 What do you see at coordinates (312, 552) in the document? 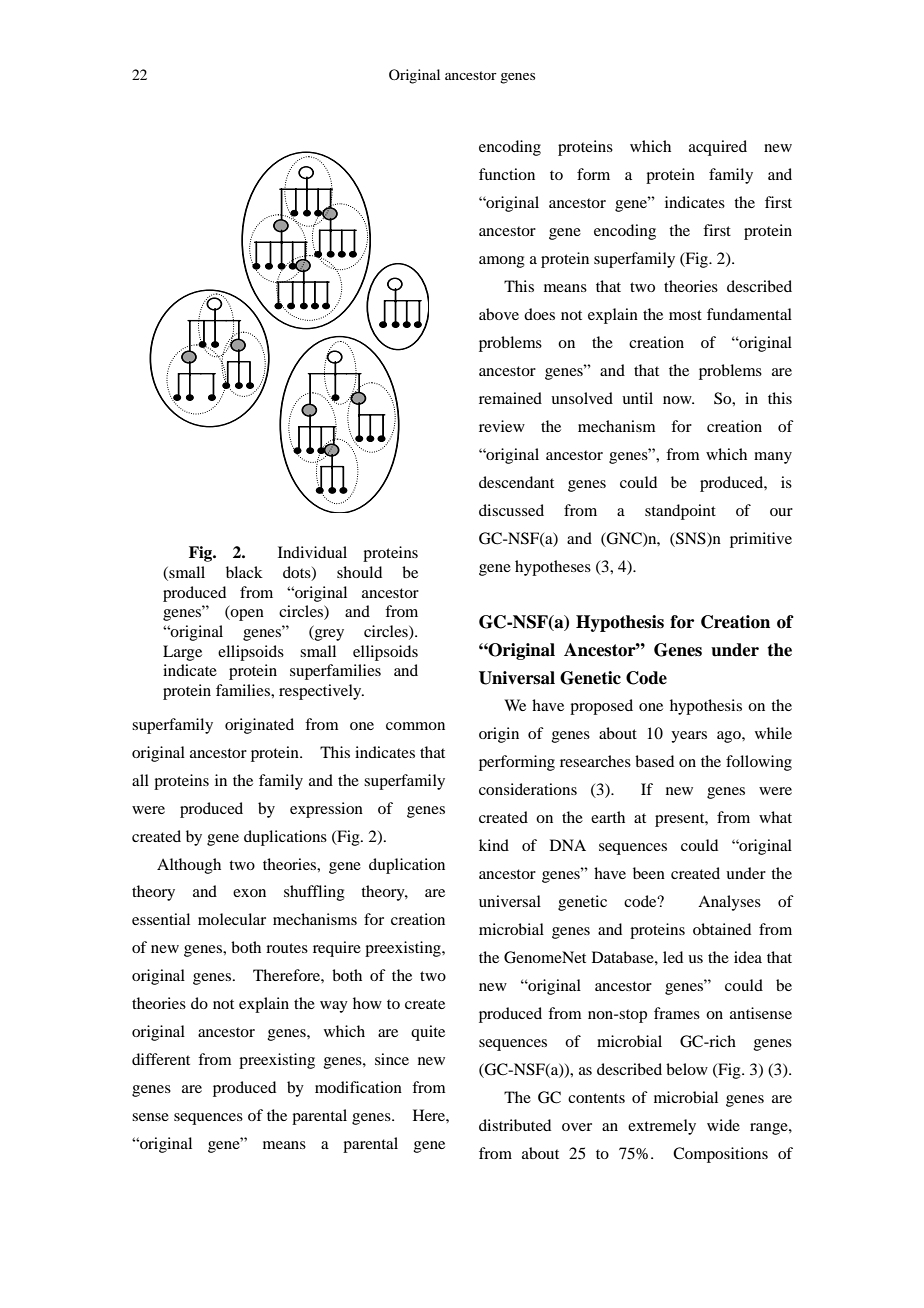
I see `Individual` at bounding box center [312, 552].
